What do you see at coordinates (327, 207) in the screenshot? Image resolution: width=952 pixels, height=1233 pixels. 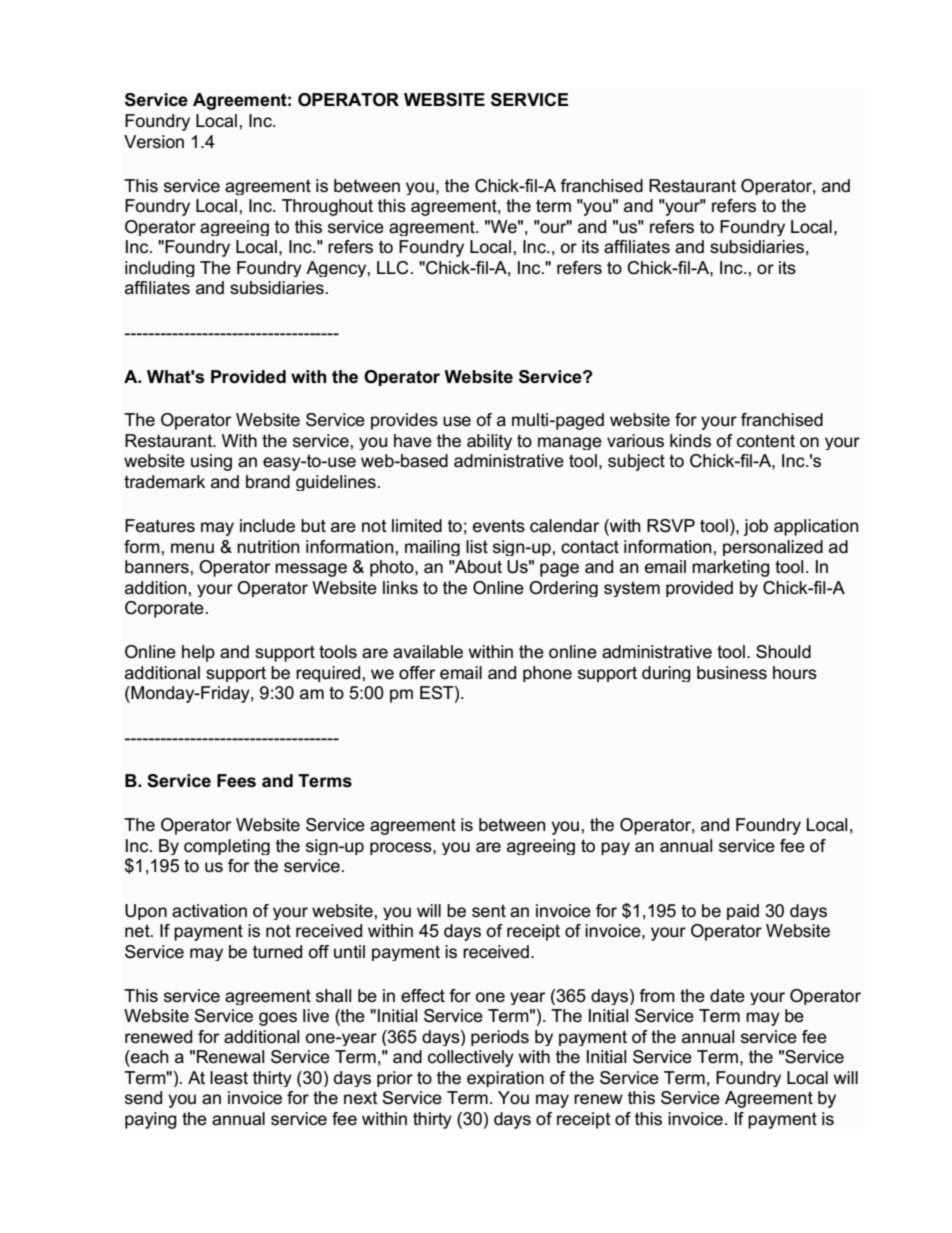 I see `Throughout` at bounding box center [327, 207].
